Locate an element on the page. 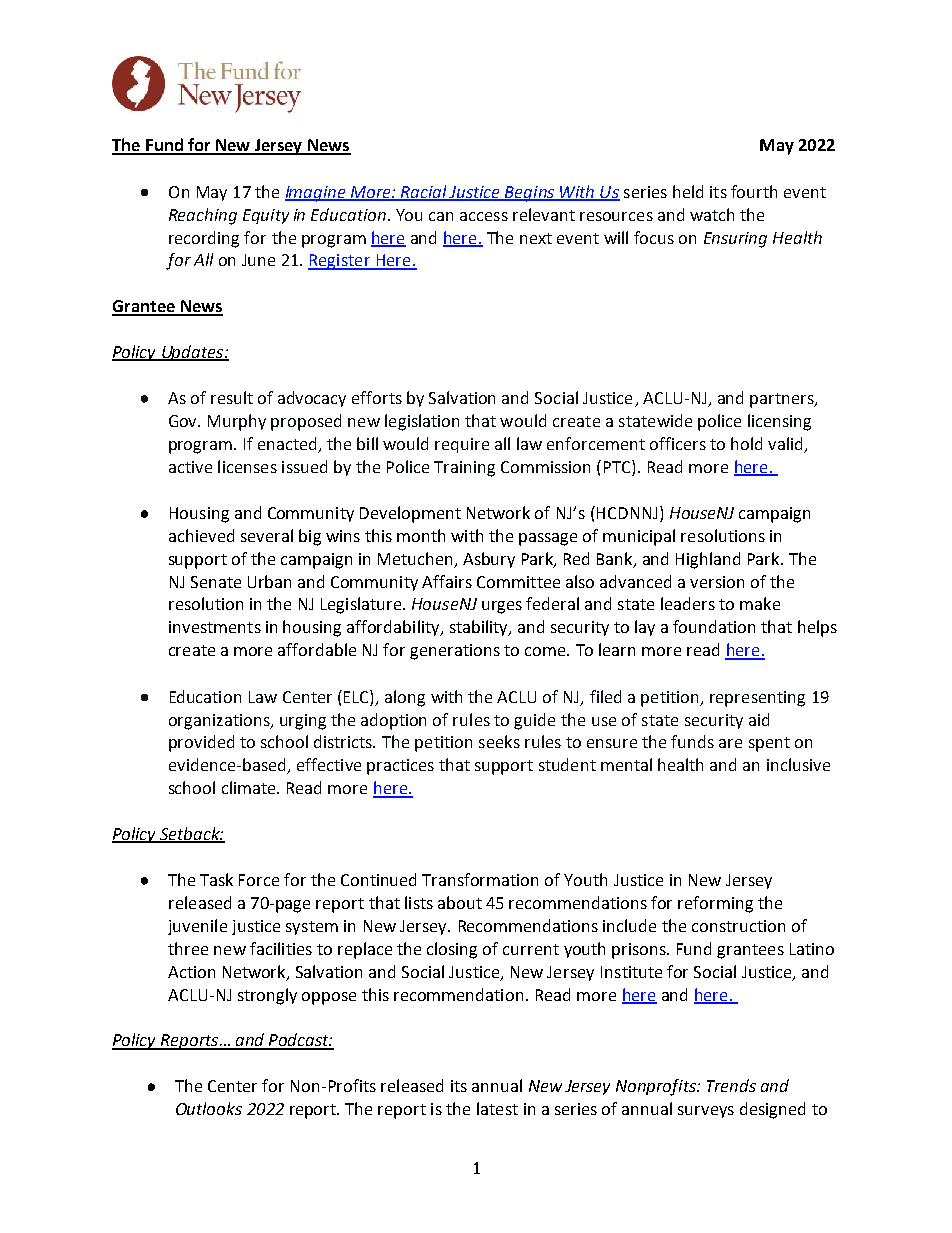 The width and height of the image is (952, 1233). inclusive is located at coordinates (798, 764).
